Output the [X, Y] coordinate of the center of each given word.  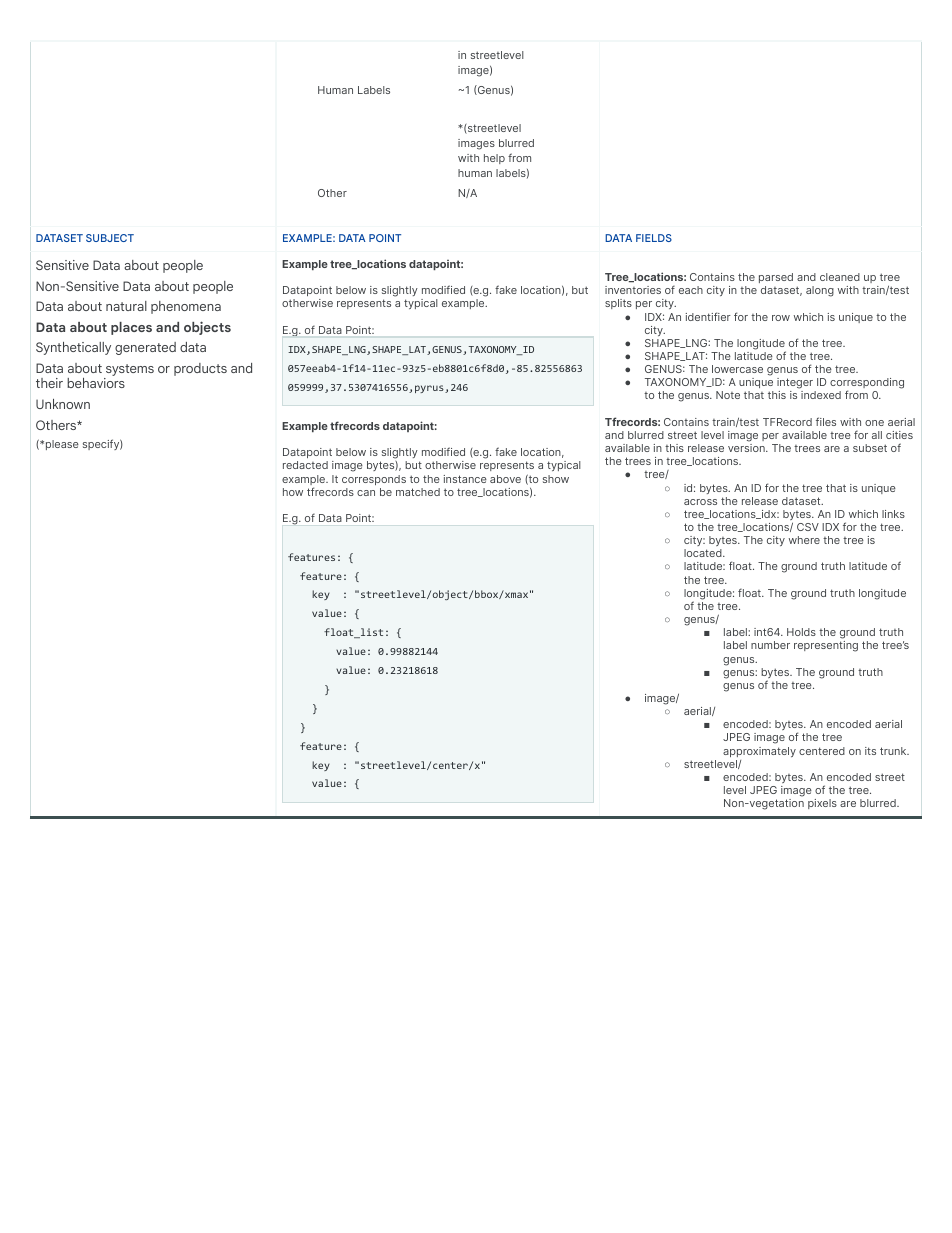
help [494, 159]
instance [465, 479]
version [747, 448]
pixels [822, 804]
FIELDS [654, 238]
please [62, 445]
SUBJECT [110, 238]
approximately [759, 752]
